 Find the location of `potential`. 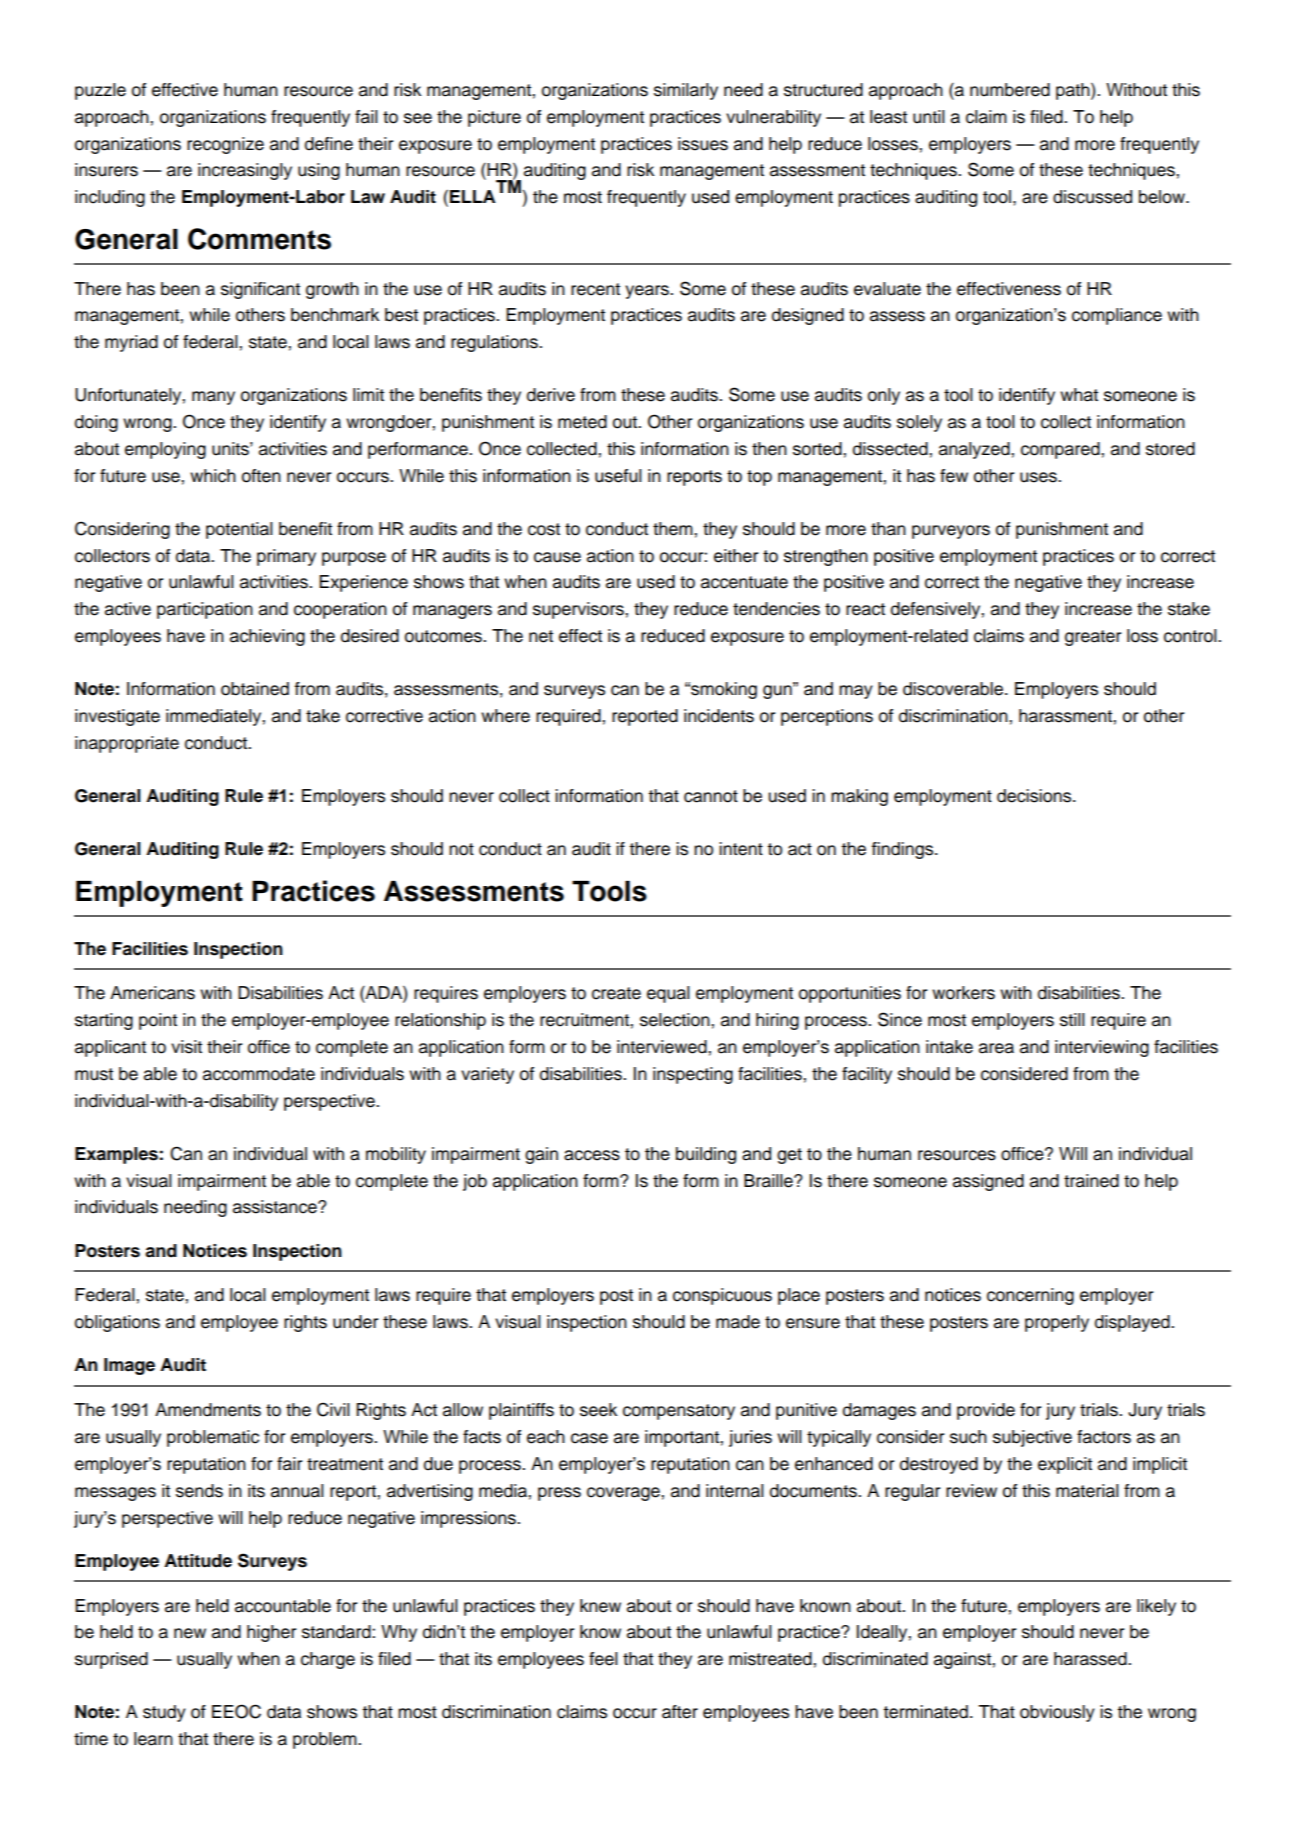

potential is located at coordinates (239, 530).
